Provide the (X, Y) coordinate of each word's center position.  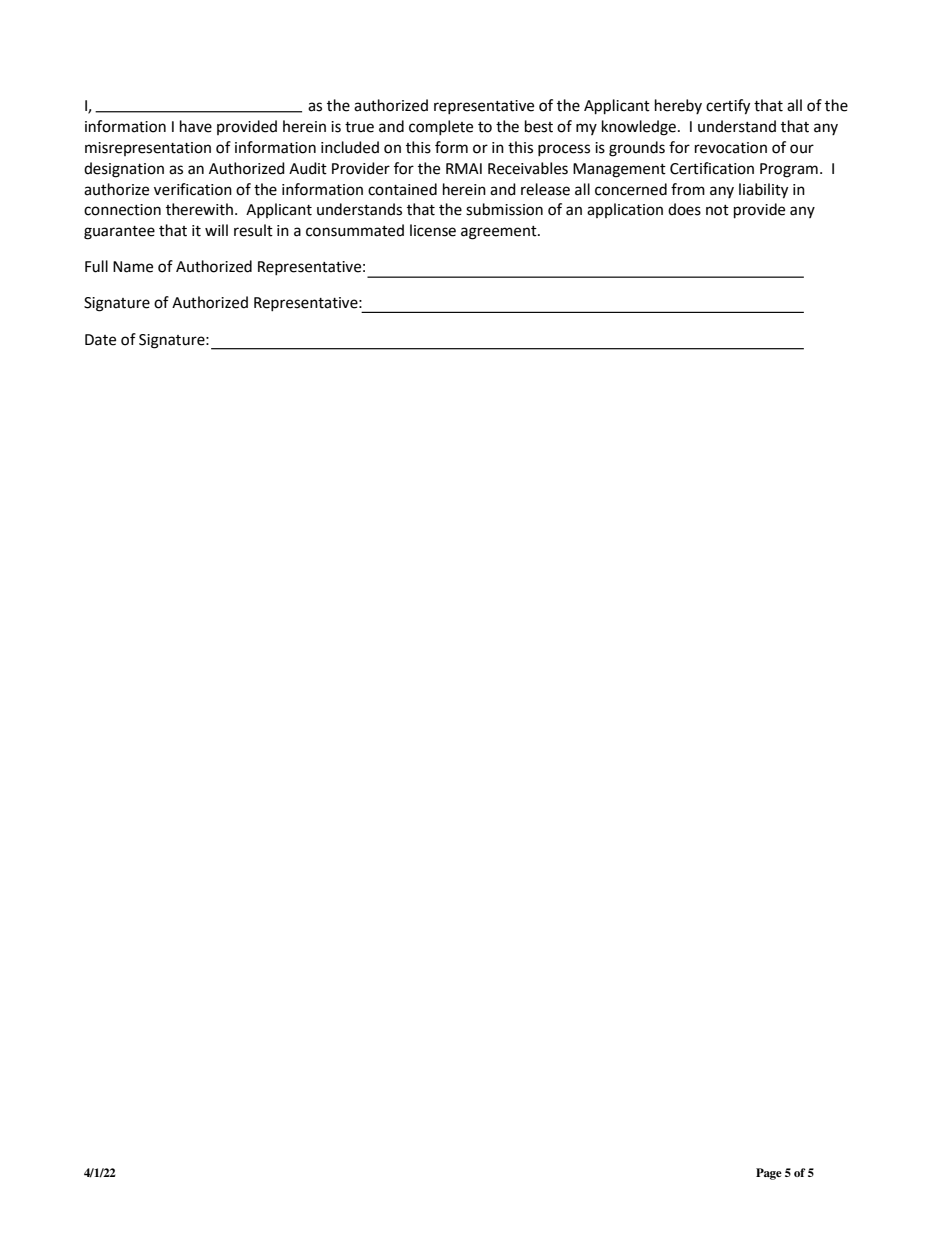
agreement (500, 233)
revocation (731, 148)
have (196, 126)
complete (441, 127)
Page (769, 1174)
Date (100, 340)
